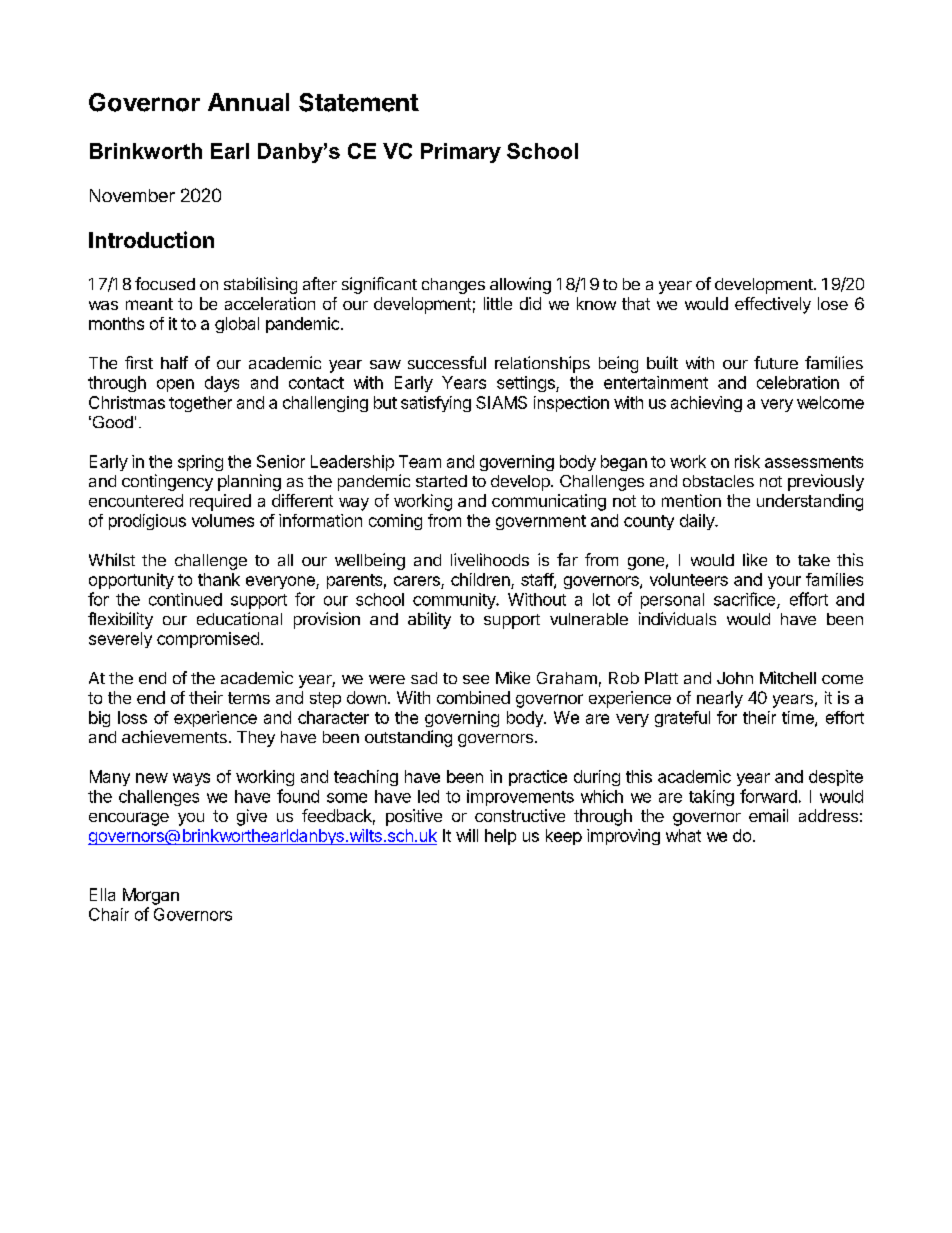 Image resolution: width=952 pixels, height=1233 pixels. I want to click on will, so click(467, 835).
